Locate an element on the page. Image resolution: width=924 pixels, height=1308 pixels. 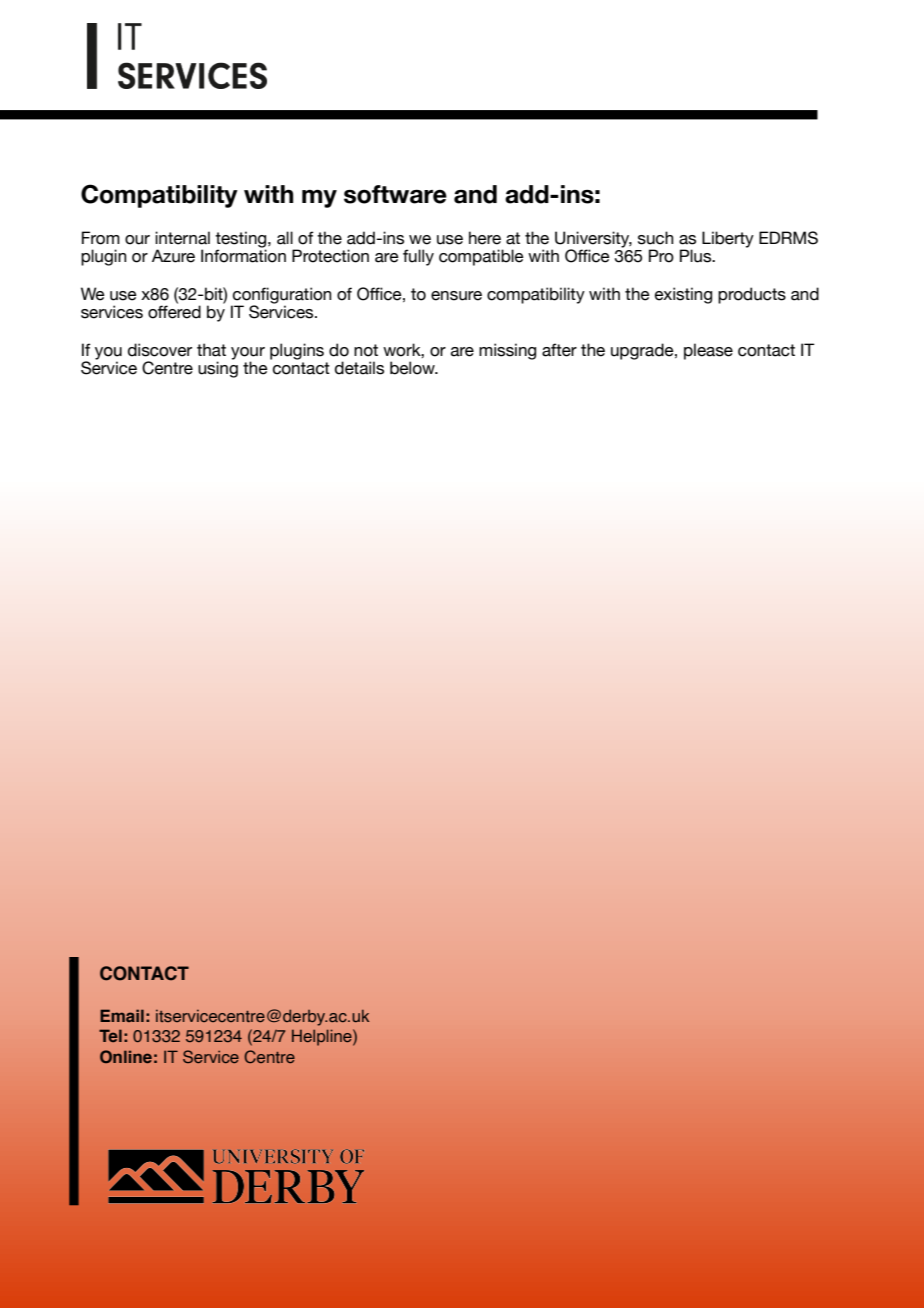
Email is located at coordinates (122, 1015).
